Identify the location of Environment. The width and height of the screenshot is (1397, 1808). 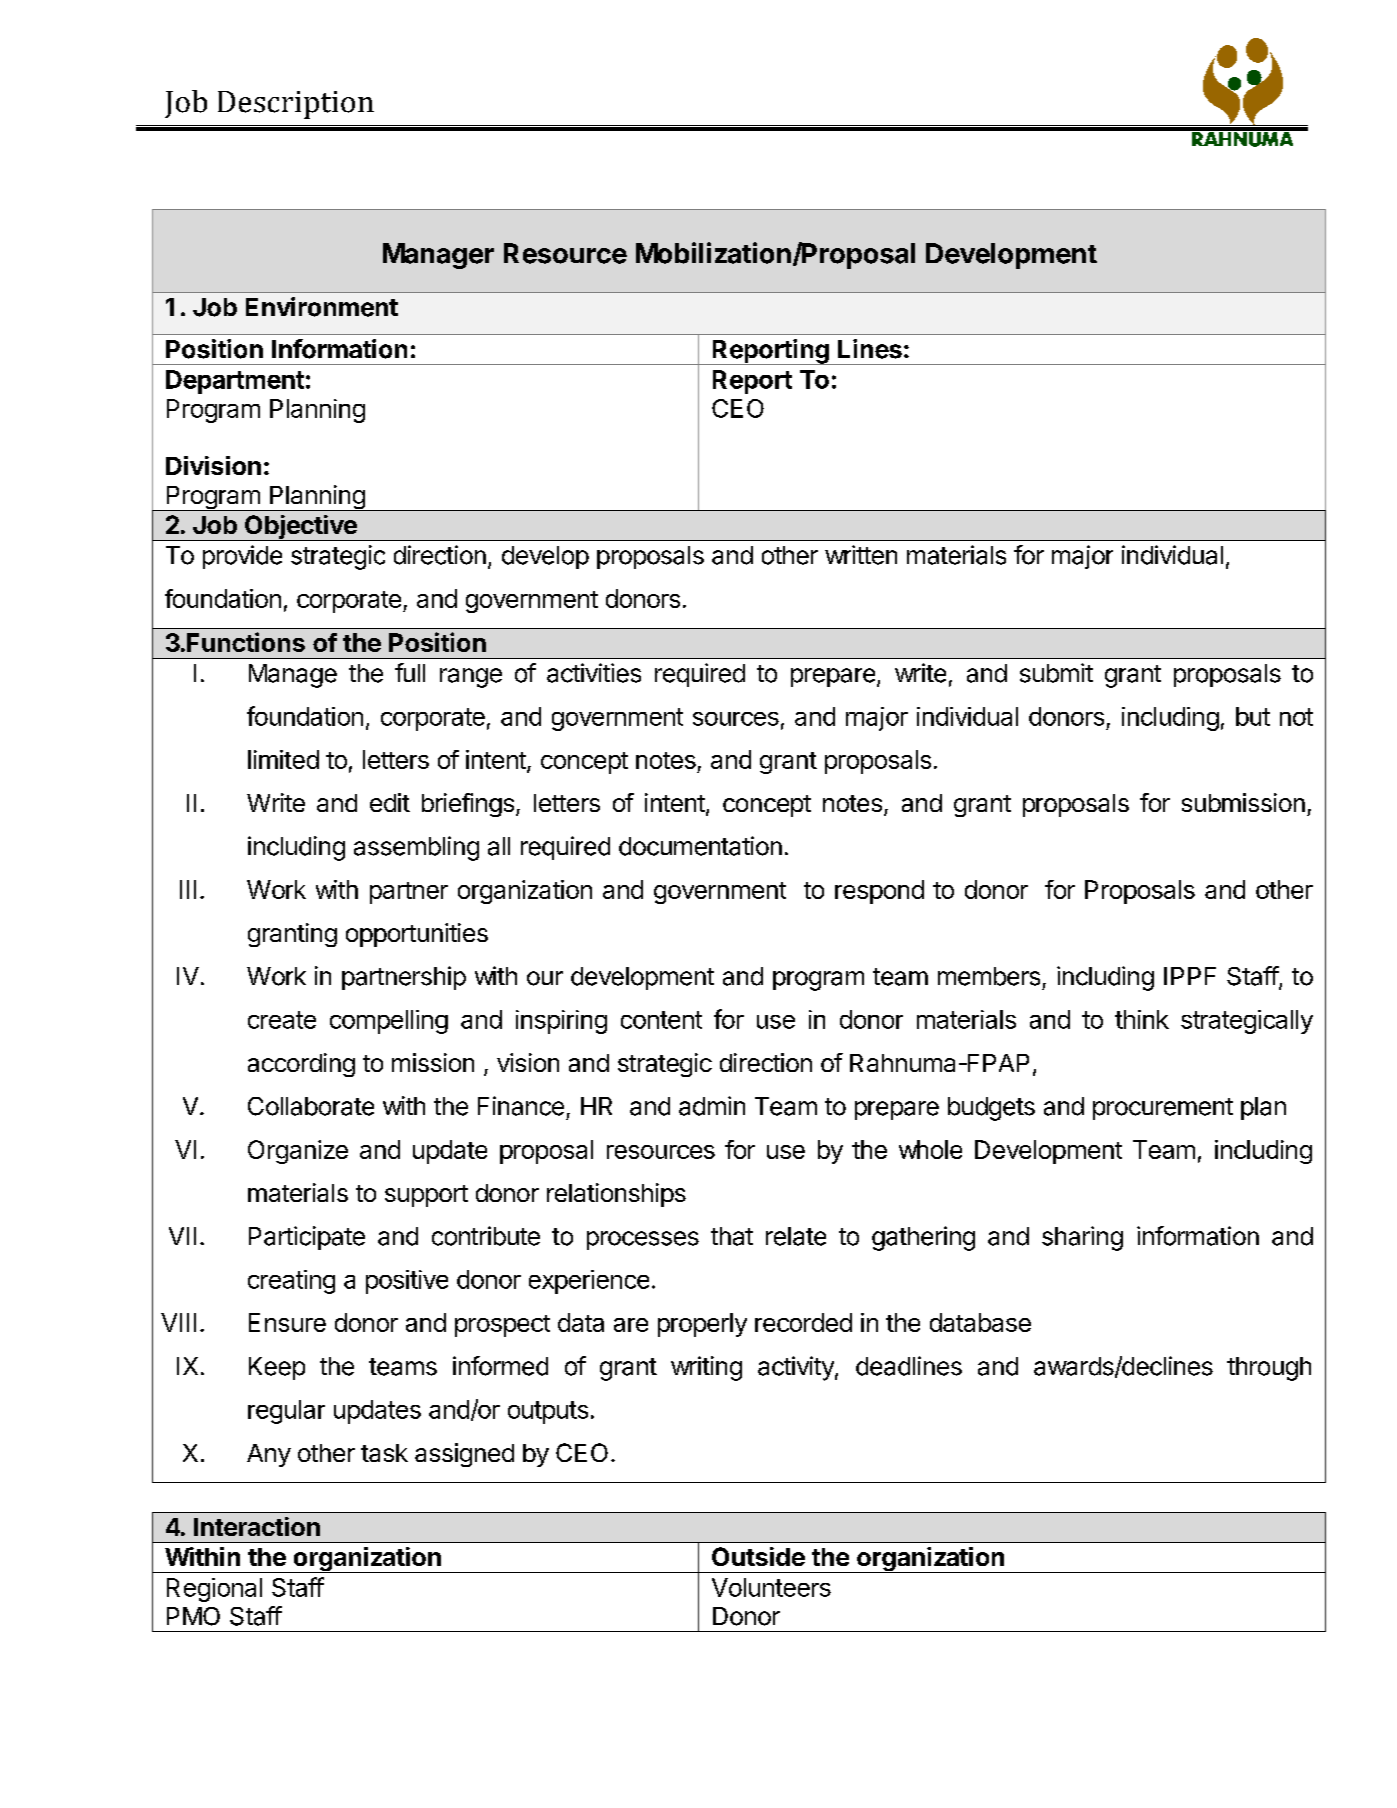
(322, 307).
